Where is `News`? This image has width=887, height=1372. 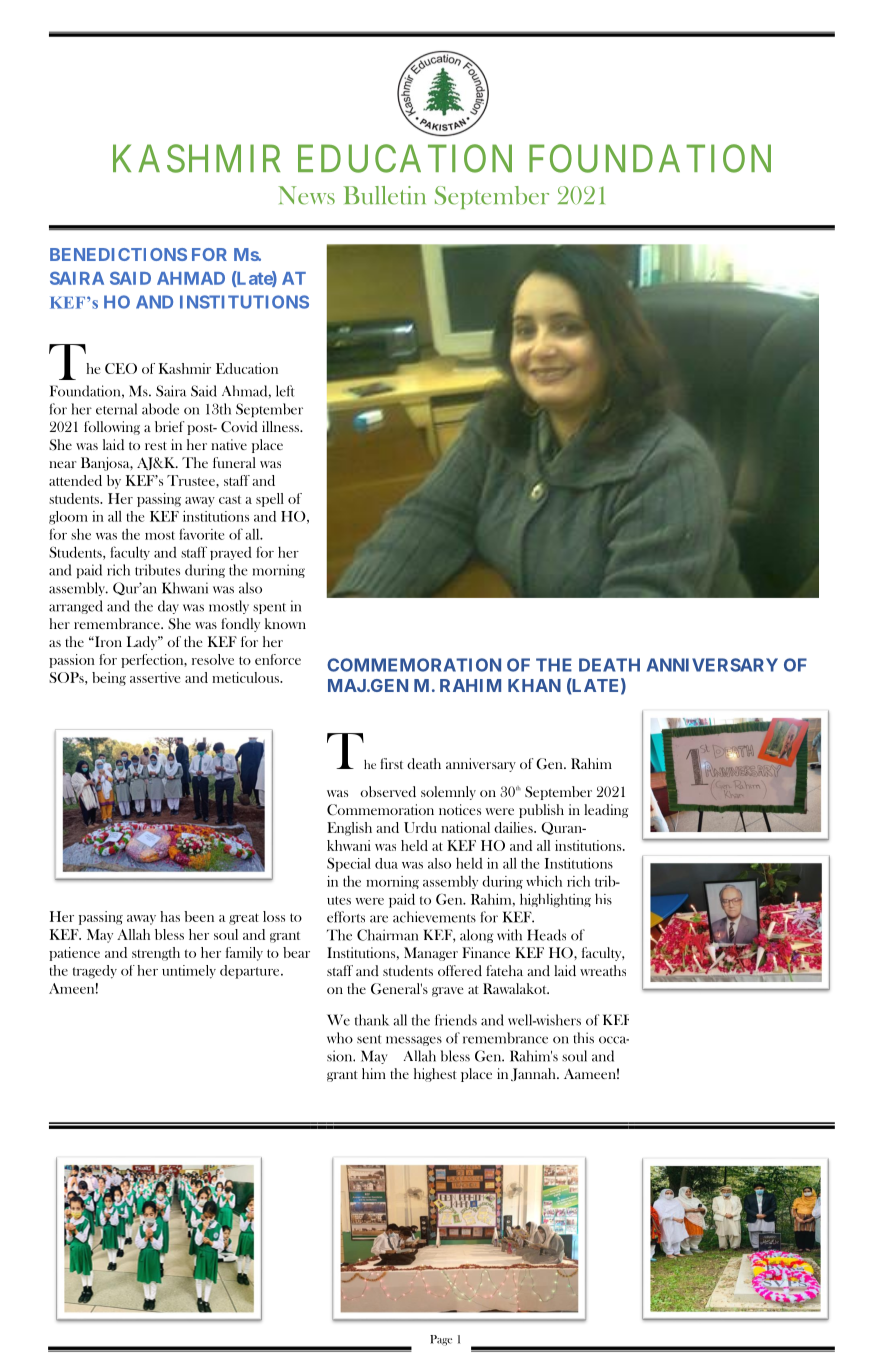 News is located at coordinates (306, 195).
